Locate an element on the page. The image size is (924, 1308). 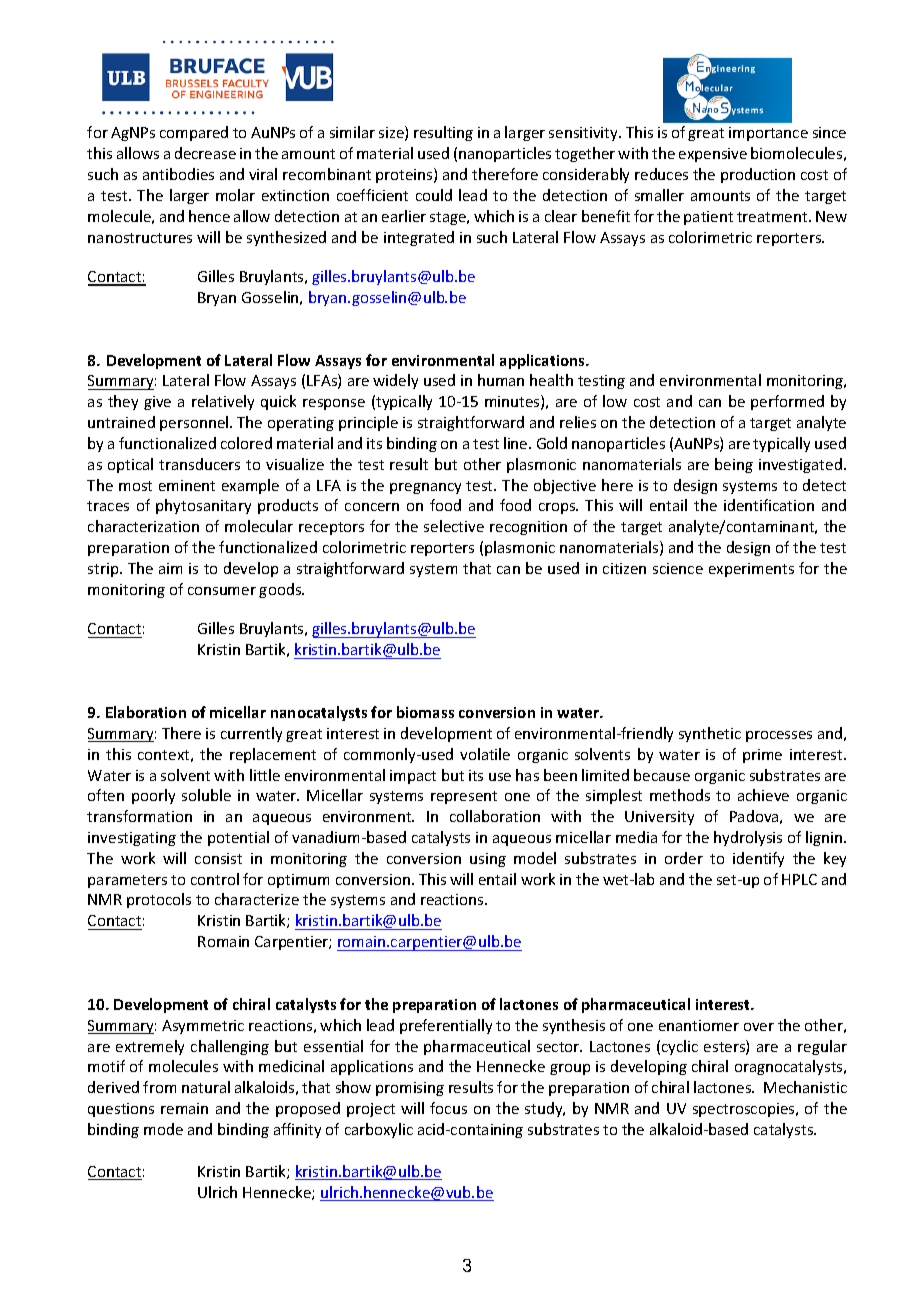
identify is located at coordinates (758, 859).
